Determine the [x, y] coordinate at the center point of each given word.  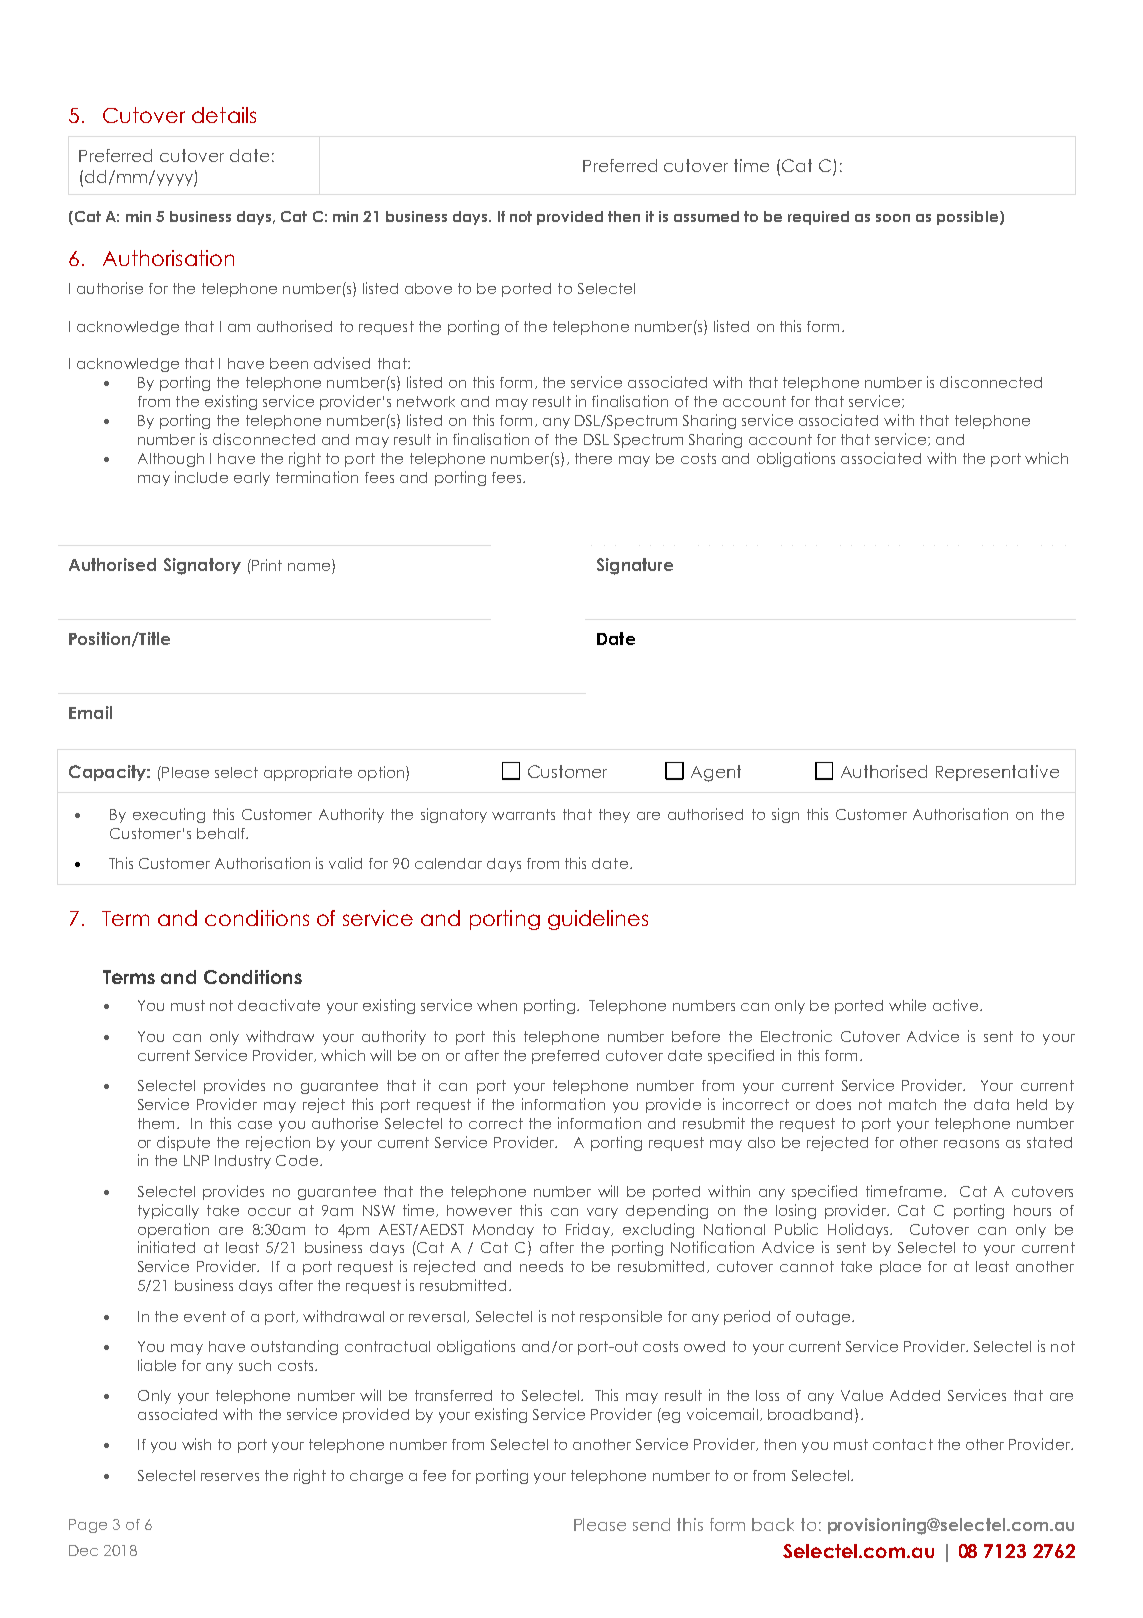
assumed [706, 216]
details [224, 115]
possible [969, 218]
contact [903, 1444]
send [651, 1524]
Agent [716, 773]
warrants [523, 814]
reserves [230, 1477]
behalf [222, 833]
